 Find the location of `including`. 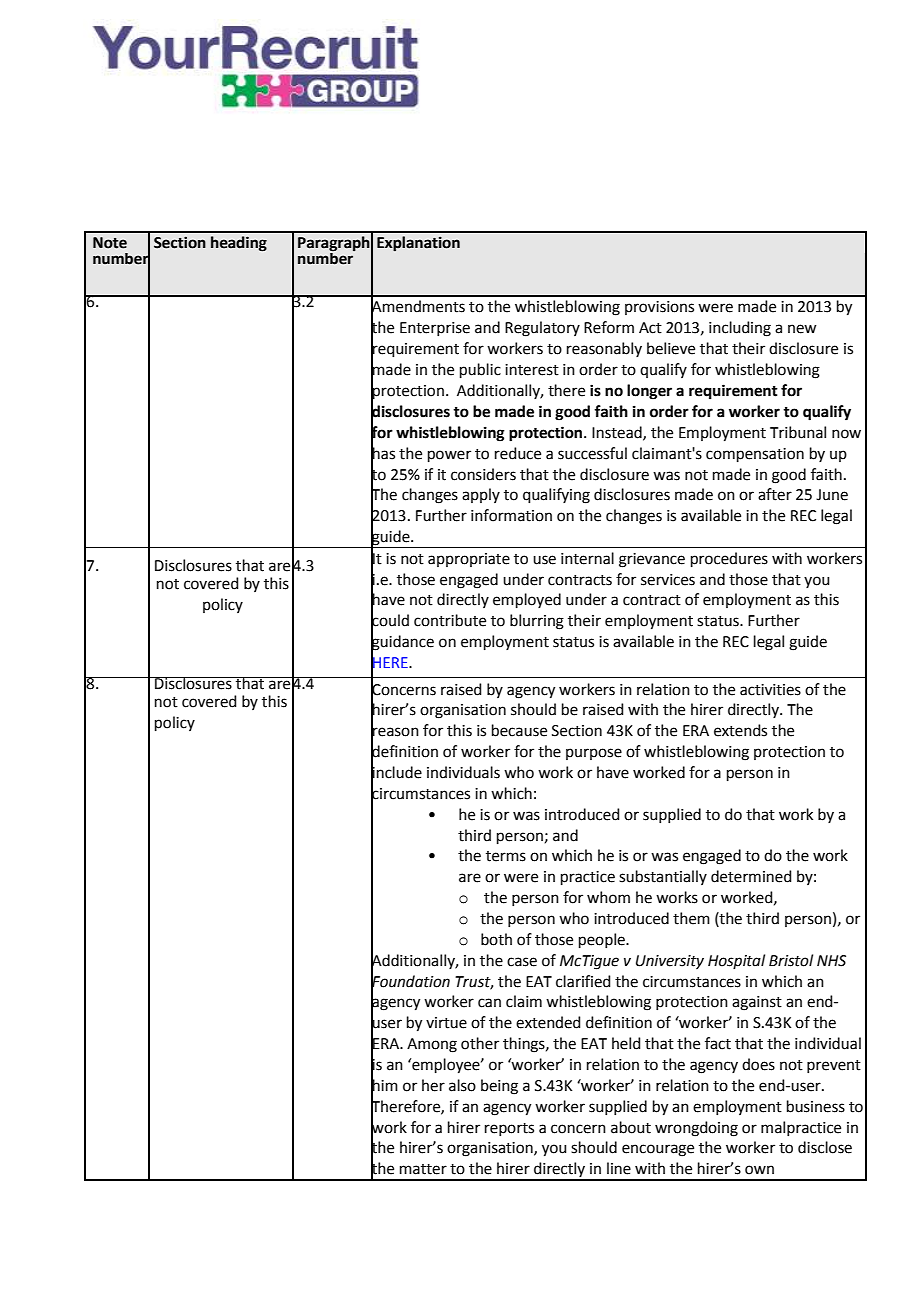

including is located at coordinates (740, 329).
